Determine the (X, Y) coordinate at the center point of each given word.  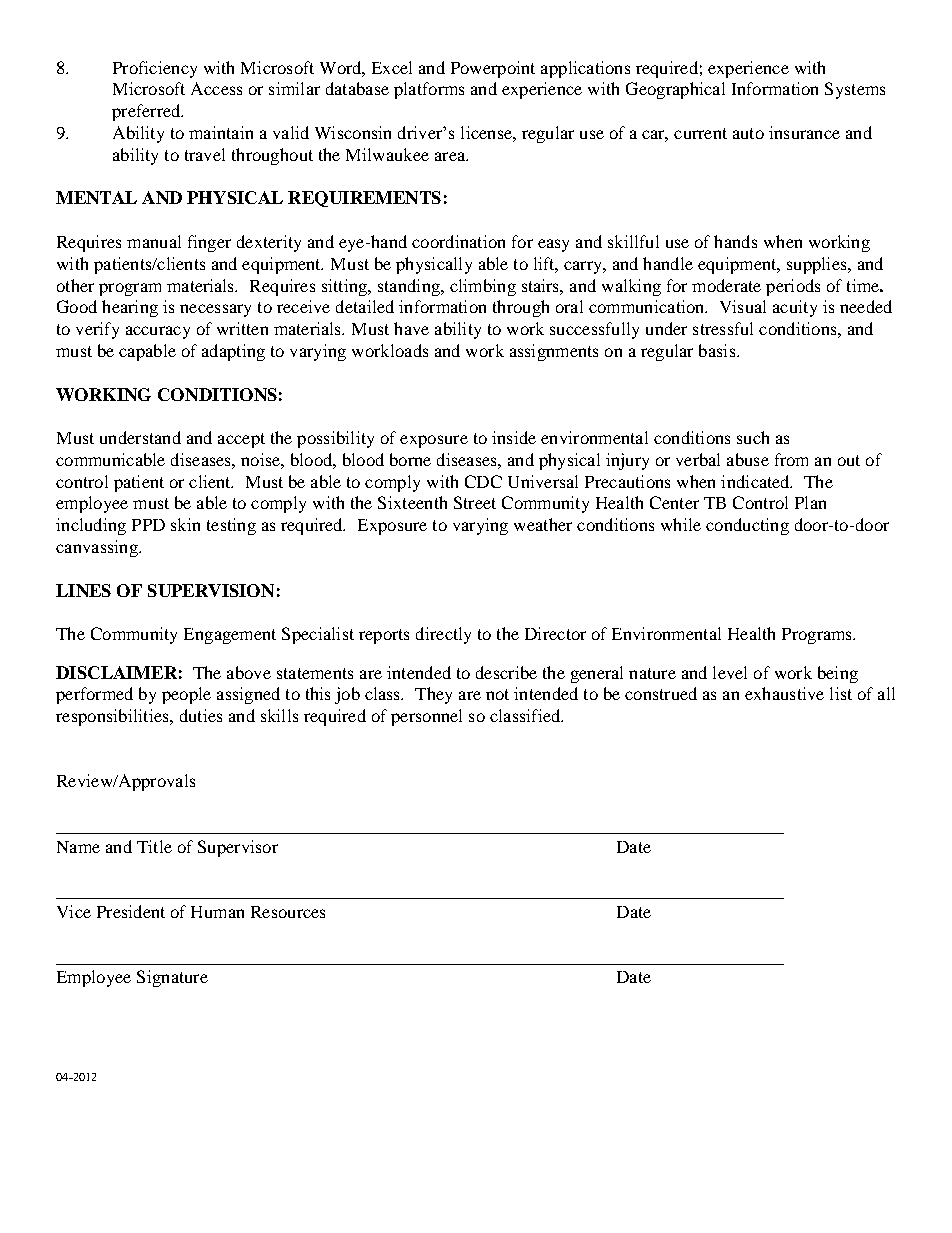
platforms (429, 90)
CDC (483, 481)
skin (185, 524)
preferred (147, 112)
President (131, 911)
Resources (288, 912)
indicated (756, 481)
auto (748, 133)
